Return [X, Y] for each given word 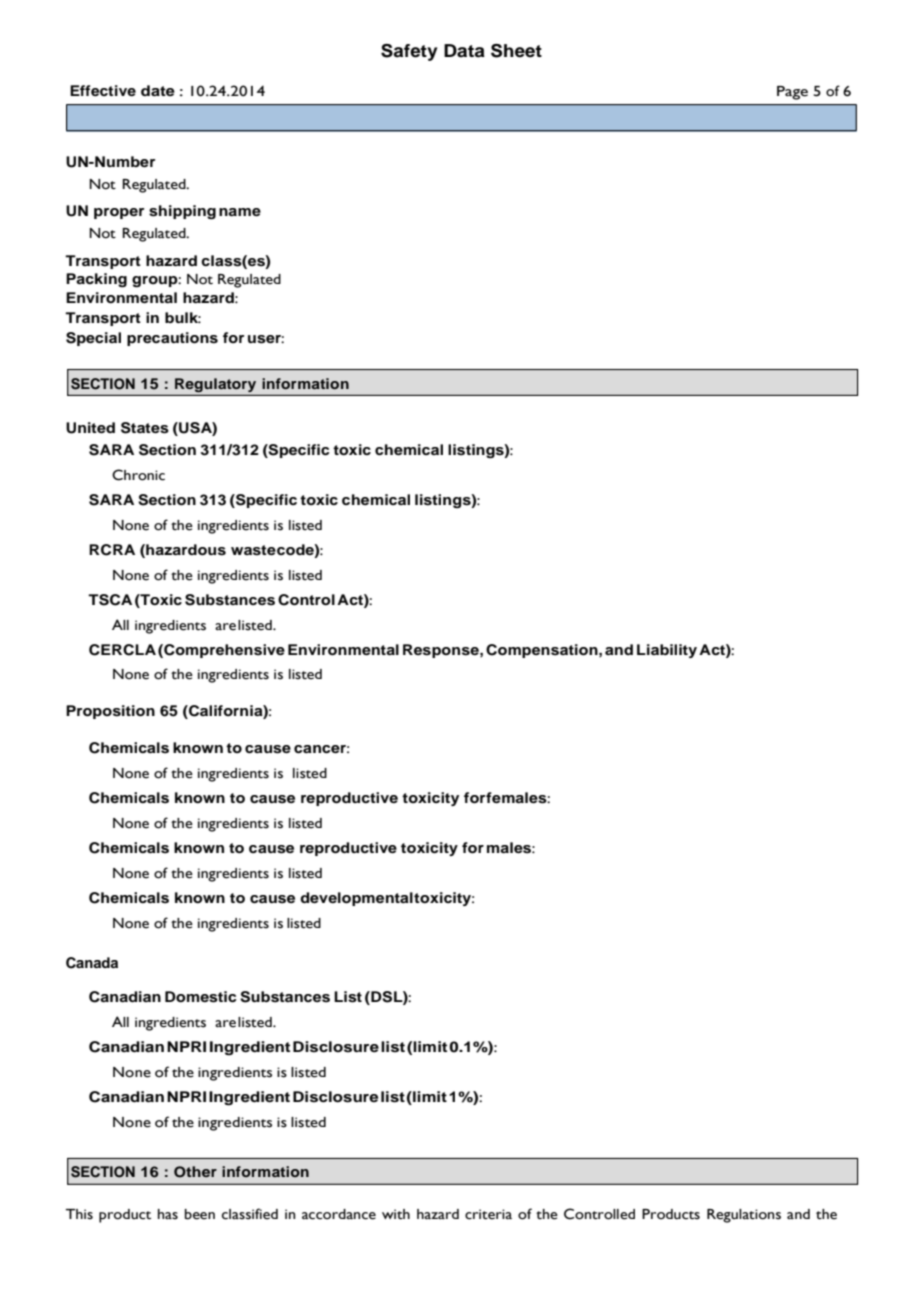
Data [464, 51]
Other [195, 1172]
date [158, 90]
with [396, 1214]
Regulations [744, 1216]
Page [792, 93]
